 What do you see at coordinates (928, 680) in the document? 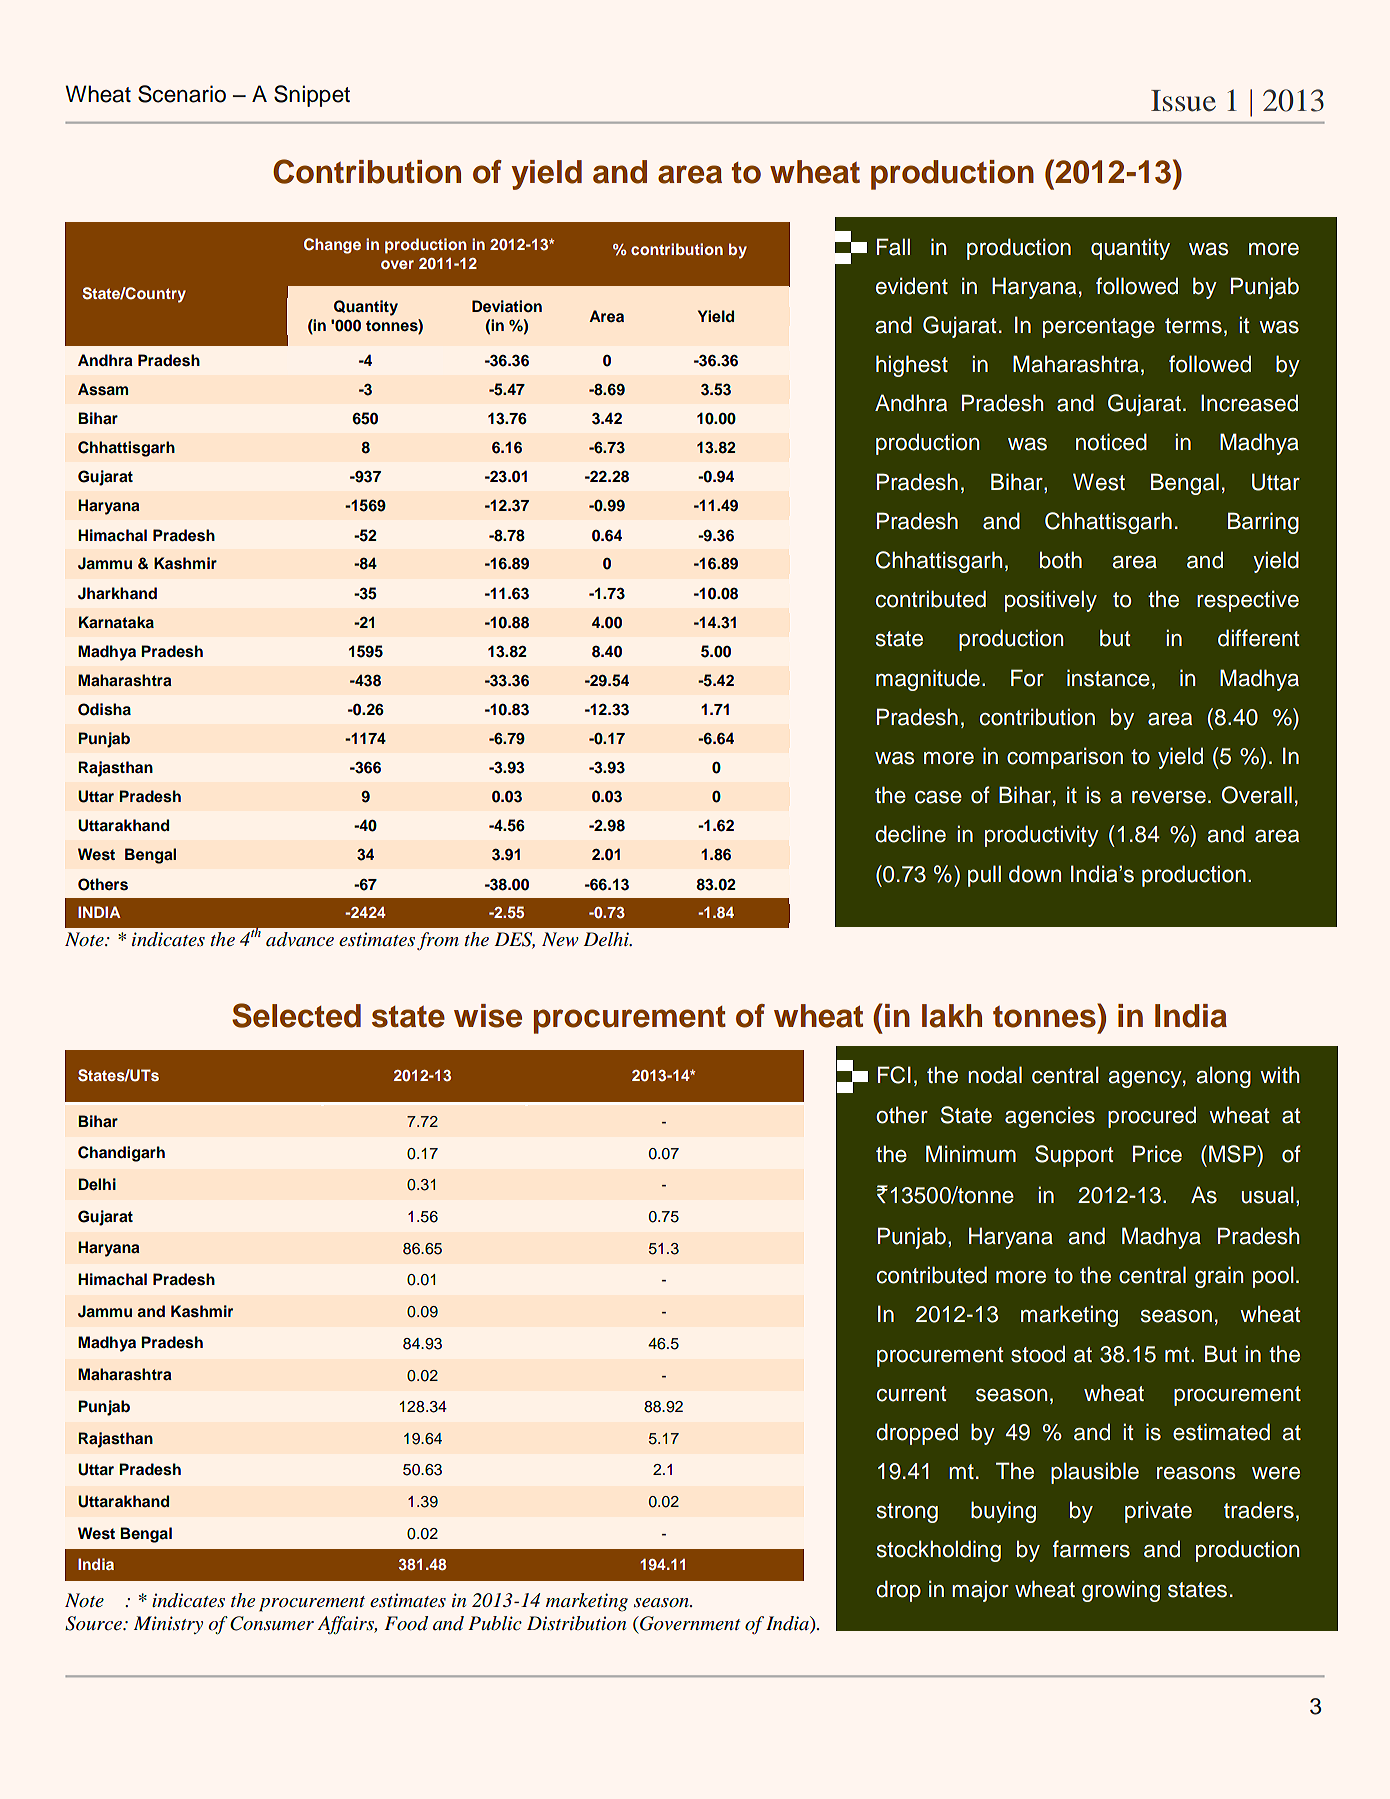
I see `magnitude` at bounding box center [928, 680].
